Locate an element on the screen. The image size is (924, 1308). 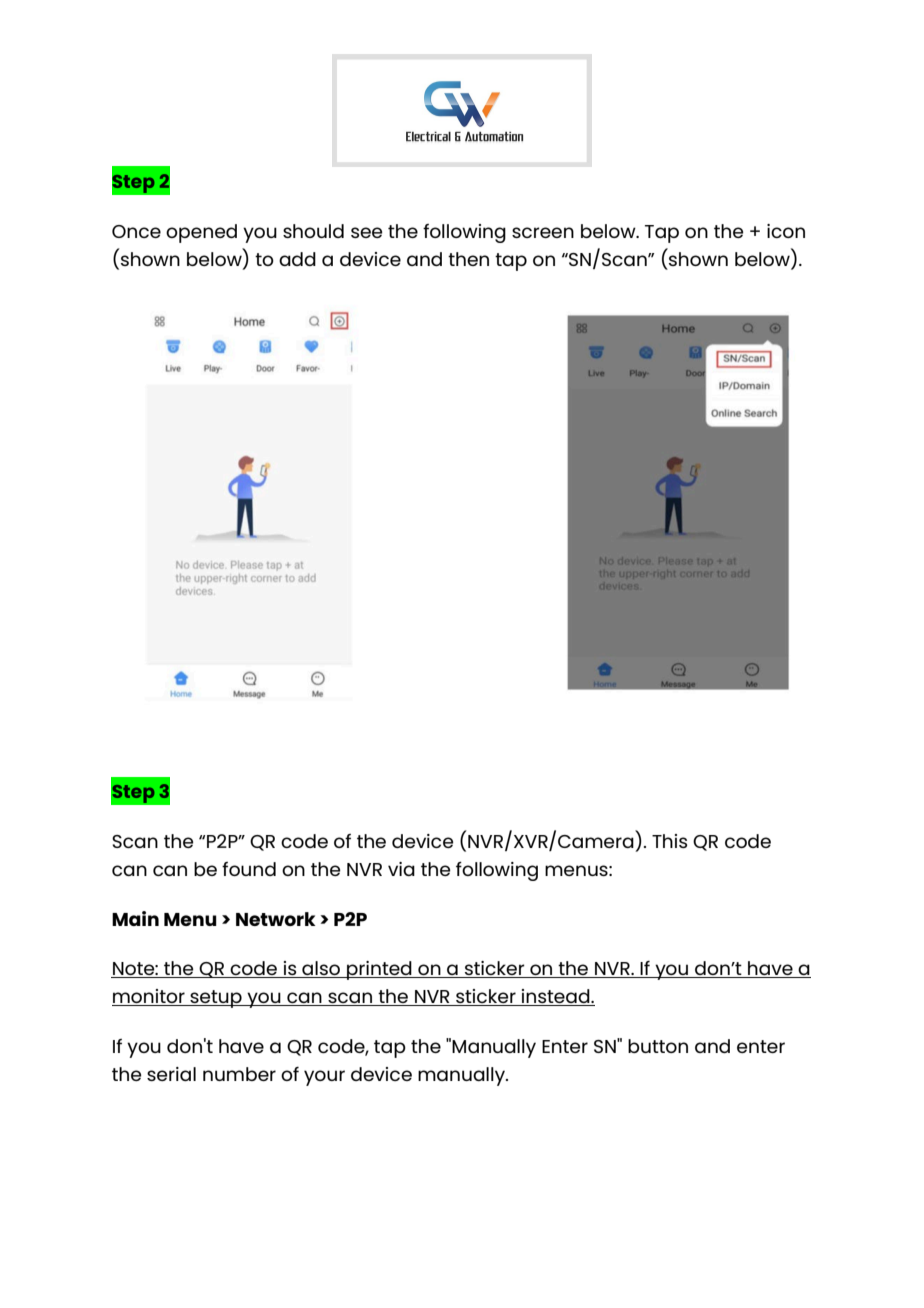
found is located at coordinates (249, 869).
